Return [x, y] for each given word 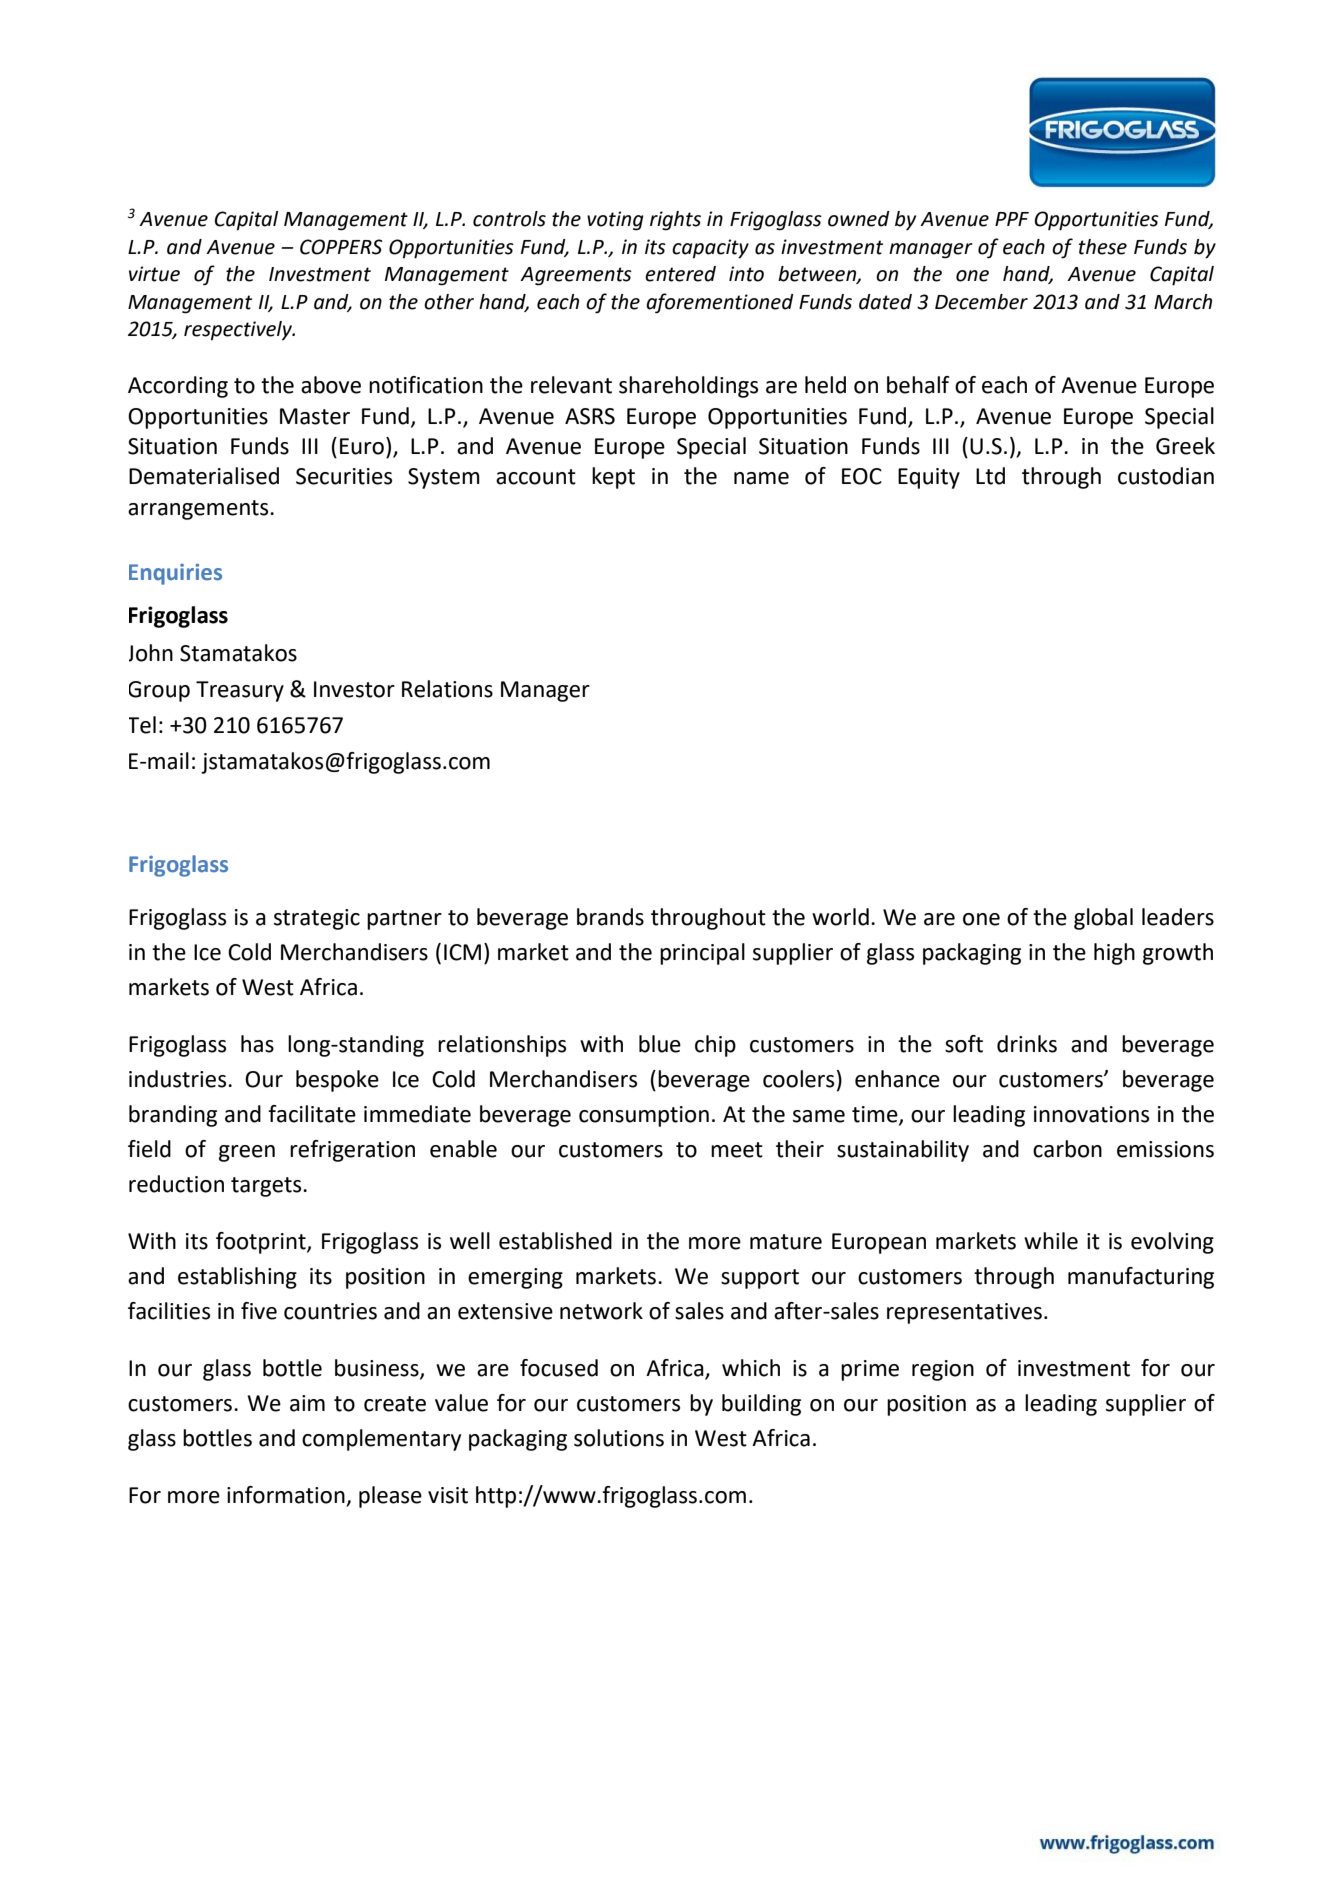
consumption [644, 1116]
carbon [1067, 1149]
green [247, 1153]
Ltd [990, 476]
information [287, 1496]
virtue [154, 274]
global [1103, 919]
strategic [317, 919]
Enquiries [175, 574]
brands [610, 917]
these [1103, 247]
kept [613, 478]
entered [680, 274]
